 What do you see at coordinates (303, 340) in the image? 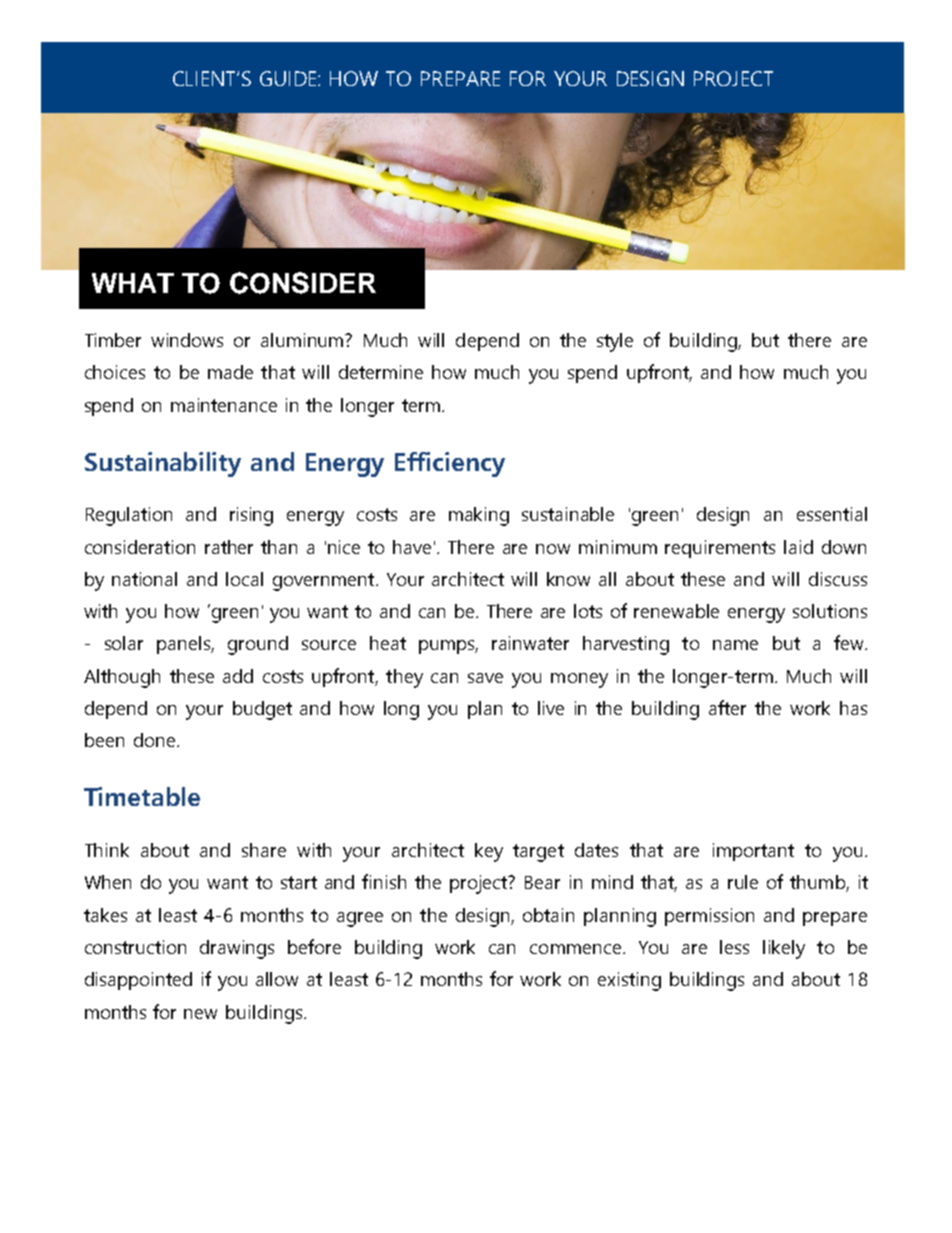
I see `aluminum` at bounding box center [303, 340].
